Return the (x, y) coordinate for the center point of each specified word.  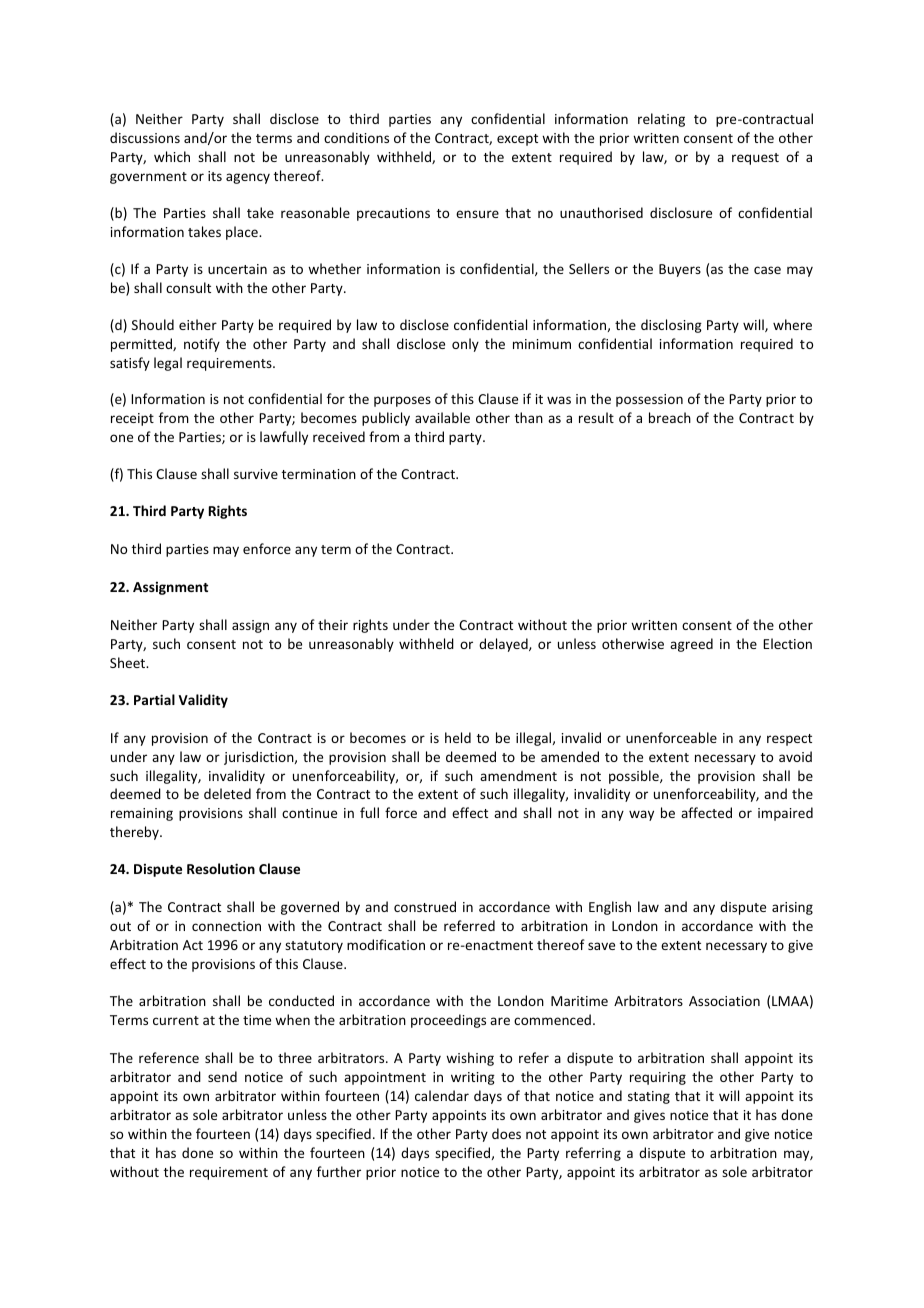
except (517, 140)
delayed (504, 645)
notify (202, 345)
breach (670, 417)
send (222, 1076)
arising (792, 908)
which (172, 156)
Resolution (221, 868)
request (755, 159)
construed (425, 906)
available (442, 417)
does (506, 1133)
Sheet (129, 662)
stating (649, 1097)
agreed (691, 645)
